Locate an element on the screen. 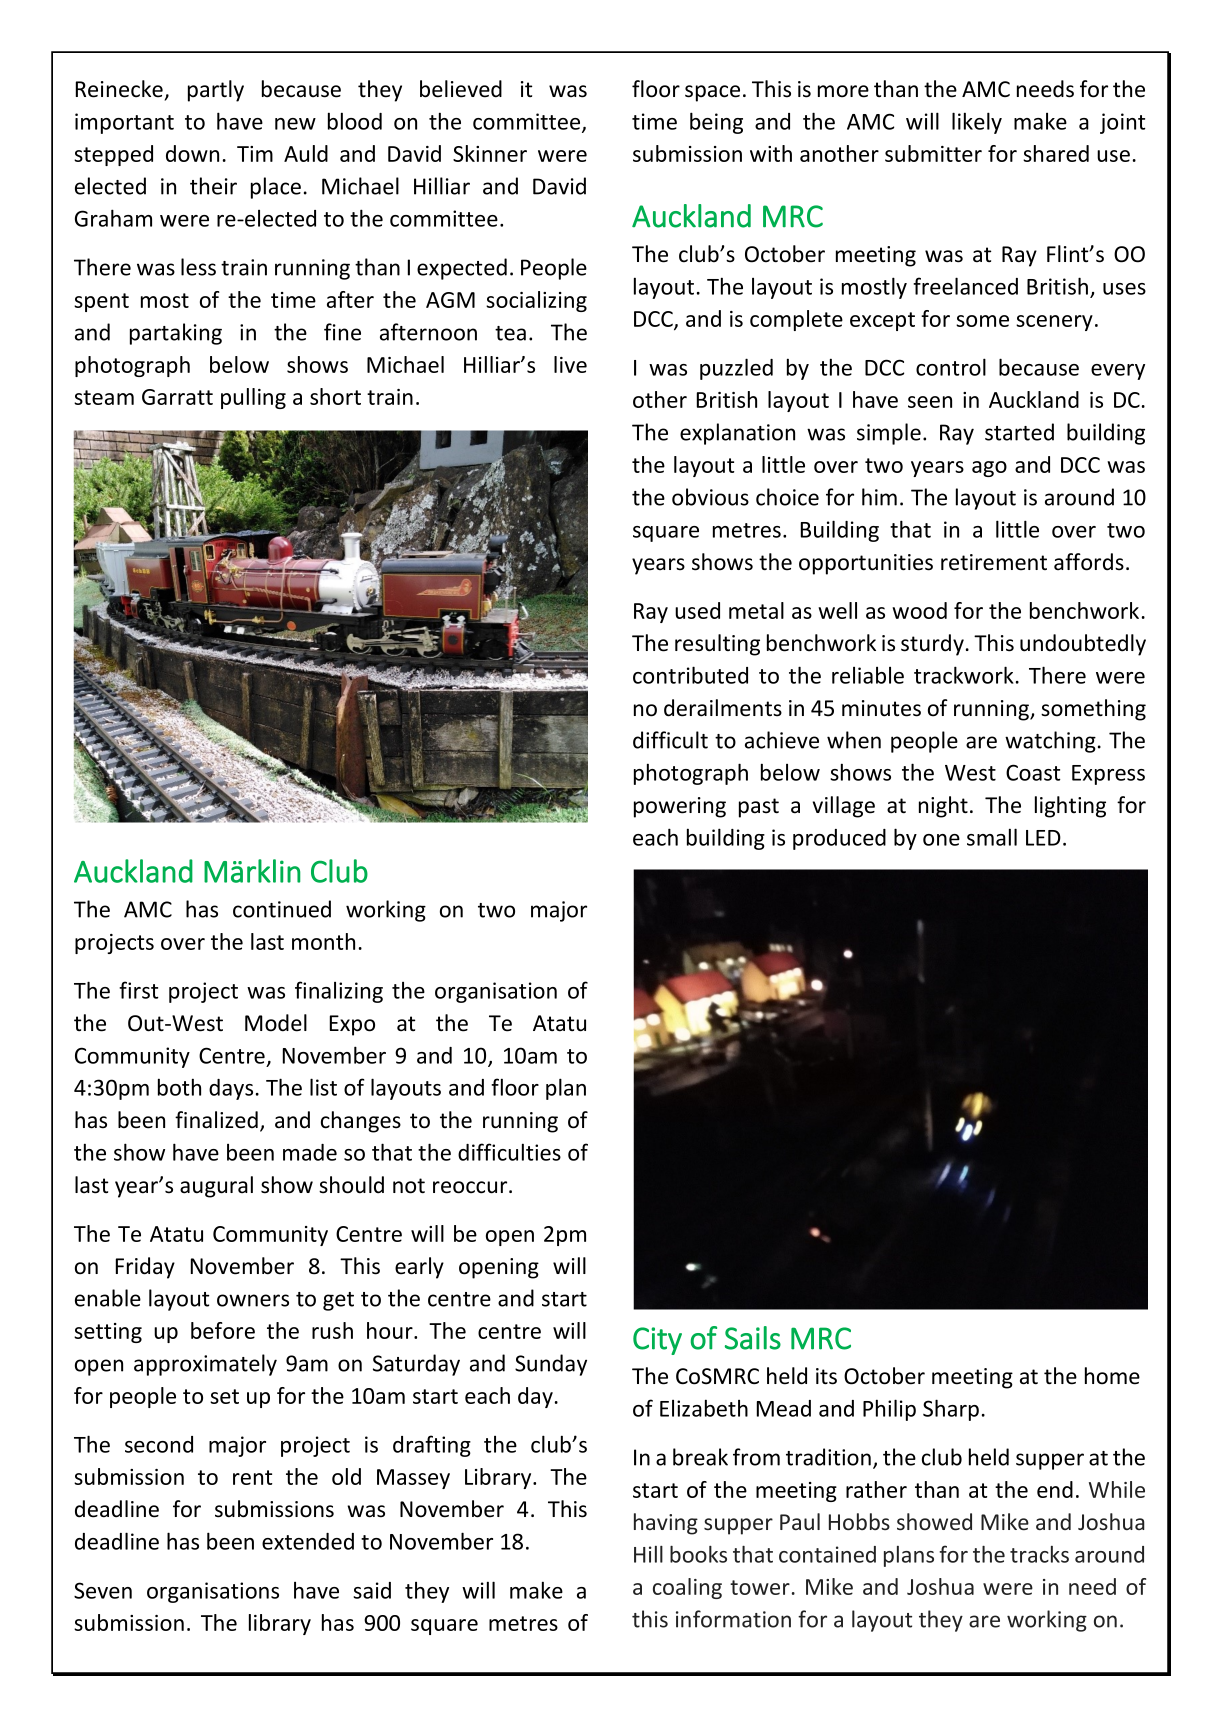 This screenshot has height=1725, width=1220. being is located at coordinates (716, 123).
